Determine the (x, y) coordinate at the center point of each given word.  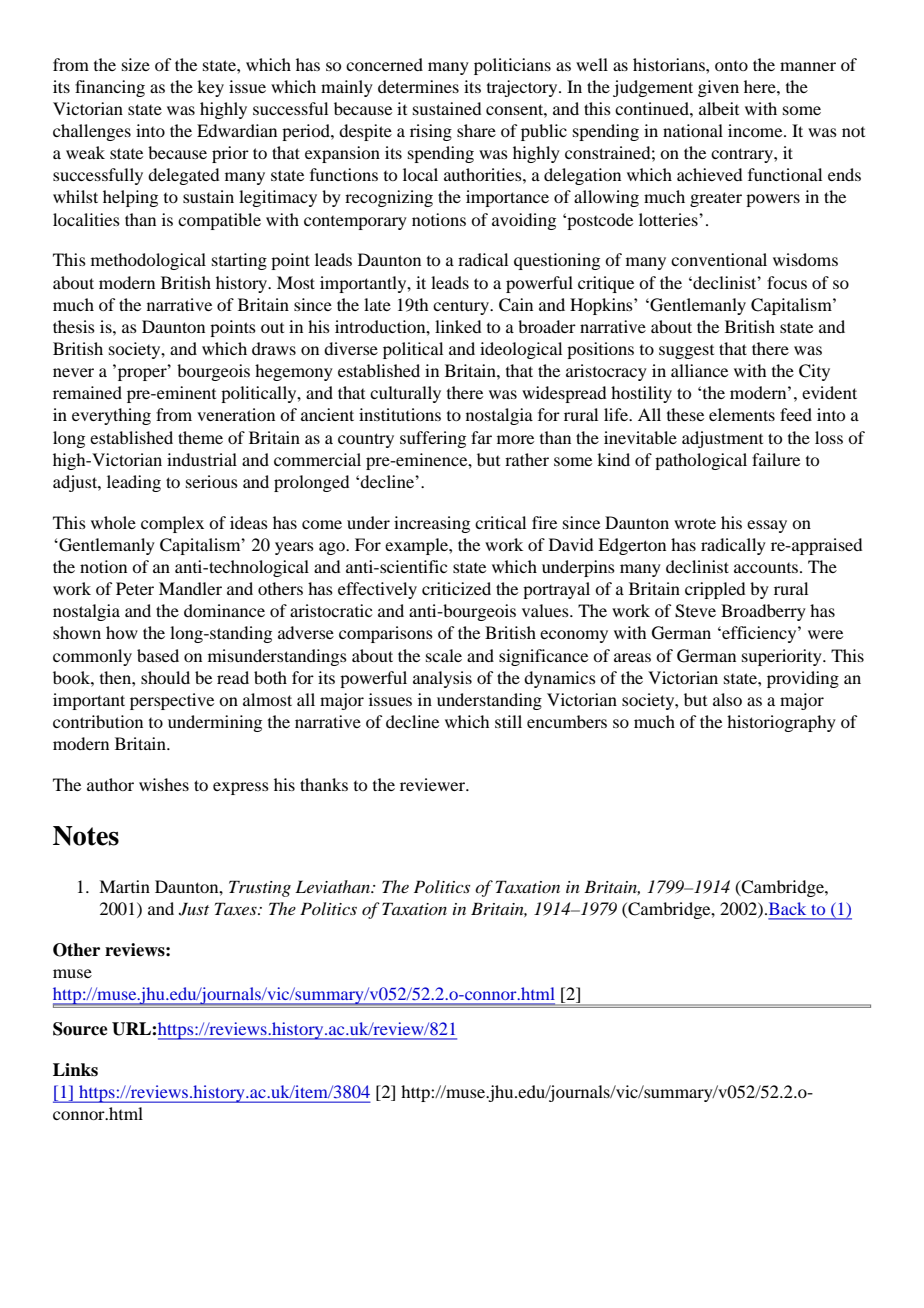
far (481, 437)
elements (742, 414)
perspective (172, 701)
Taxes (237, 908)
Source (80, 1029)
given (718, 88)
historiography (781, 723)
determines (418, 86)
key (210, 88)
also (727, 699)
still (508, 721)
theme (200, 437)
